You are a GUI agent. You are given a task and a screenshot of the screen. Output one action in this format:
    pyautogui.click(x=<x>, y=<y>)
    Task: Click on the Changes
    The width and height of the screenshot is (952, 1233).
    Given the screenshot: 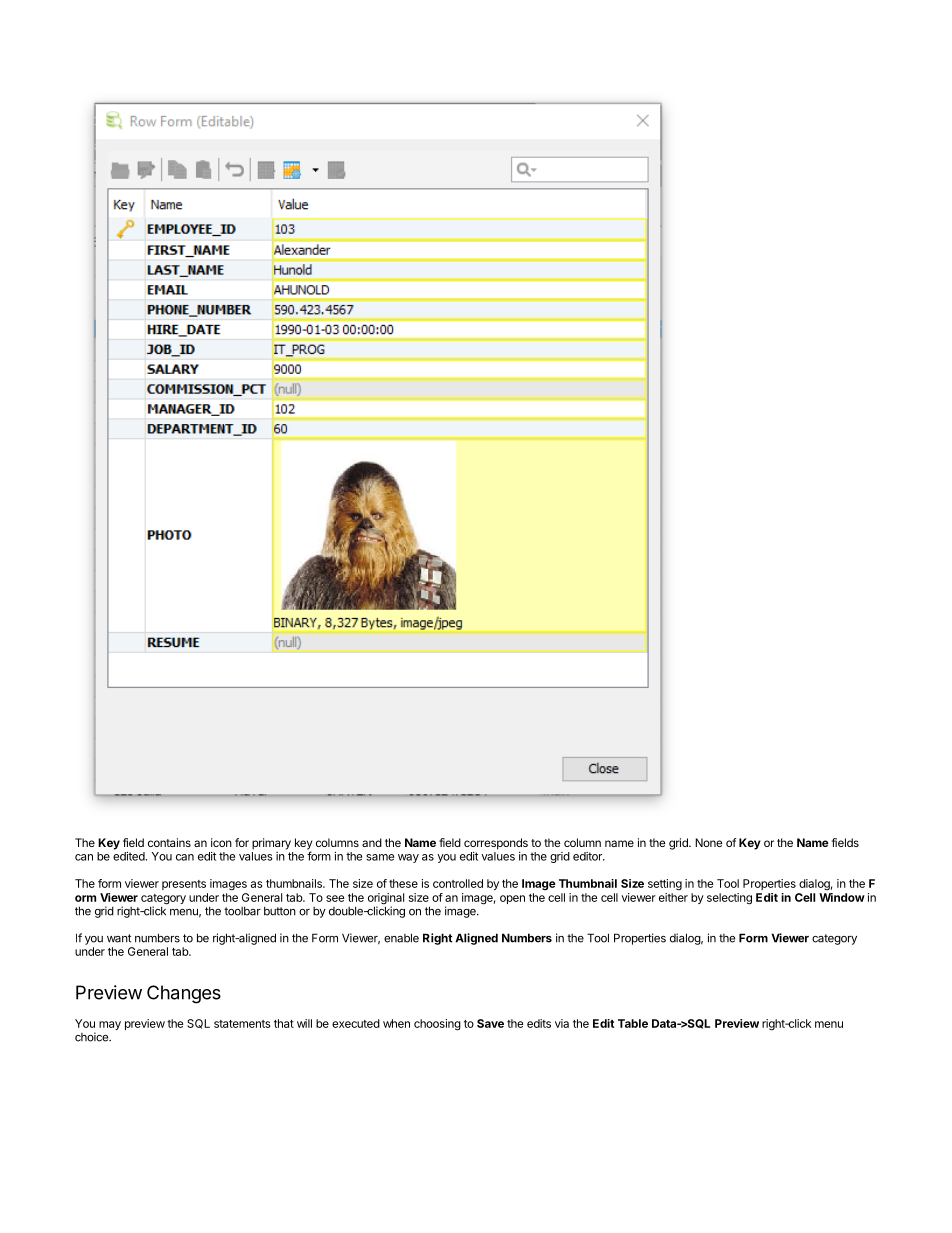 What is the action you would take?
    pyautogui.click(x=184, y=994)
